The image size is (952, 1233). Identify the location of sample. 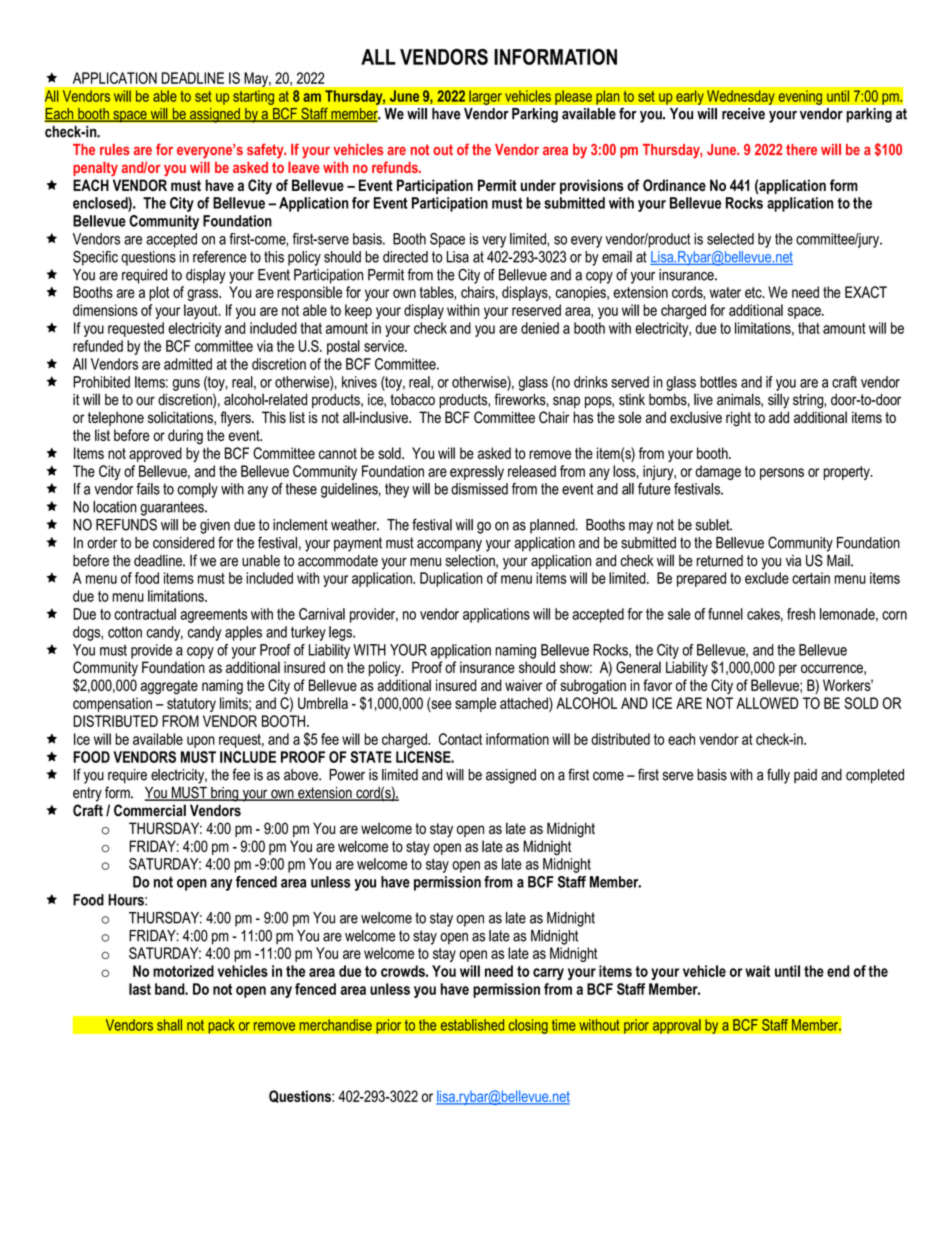
(475, 704).
